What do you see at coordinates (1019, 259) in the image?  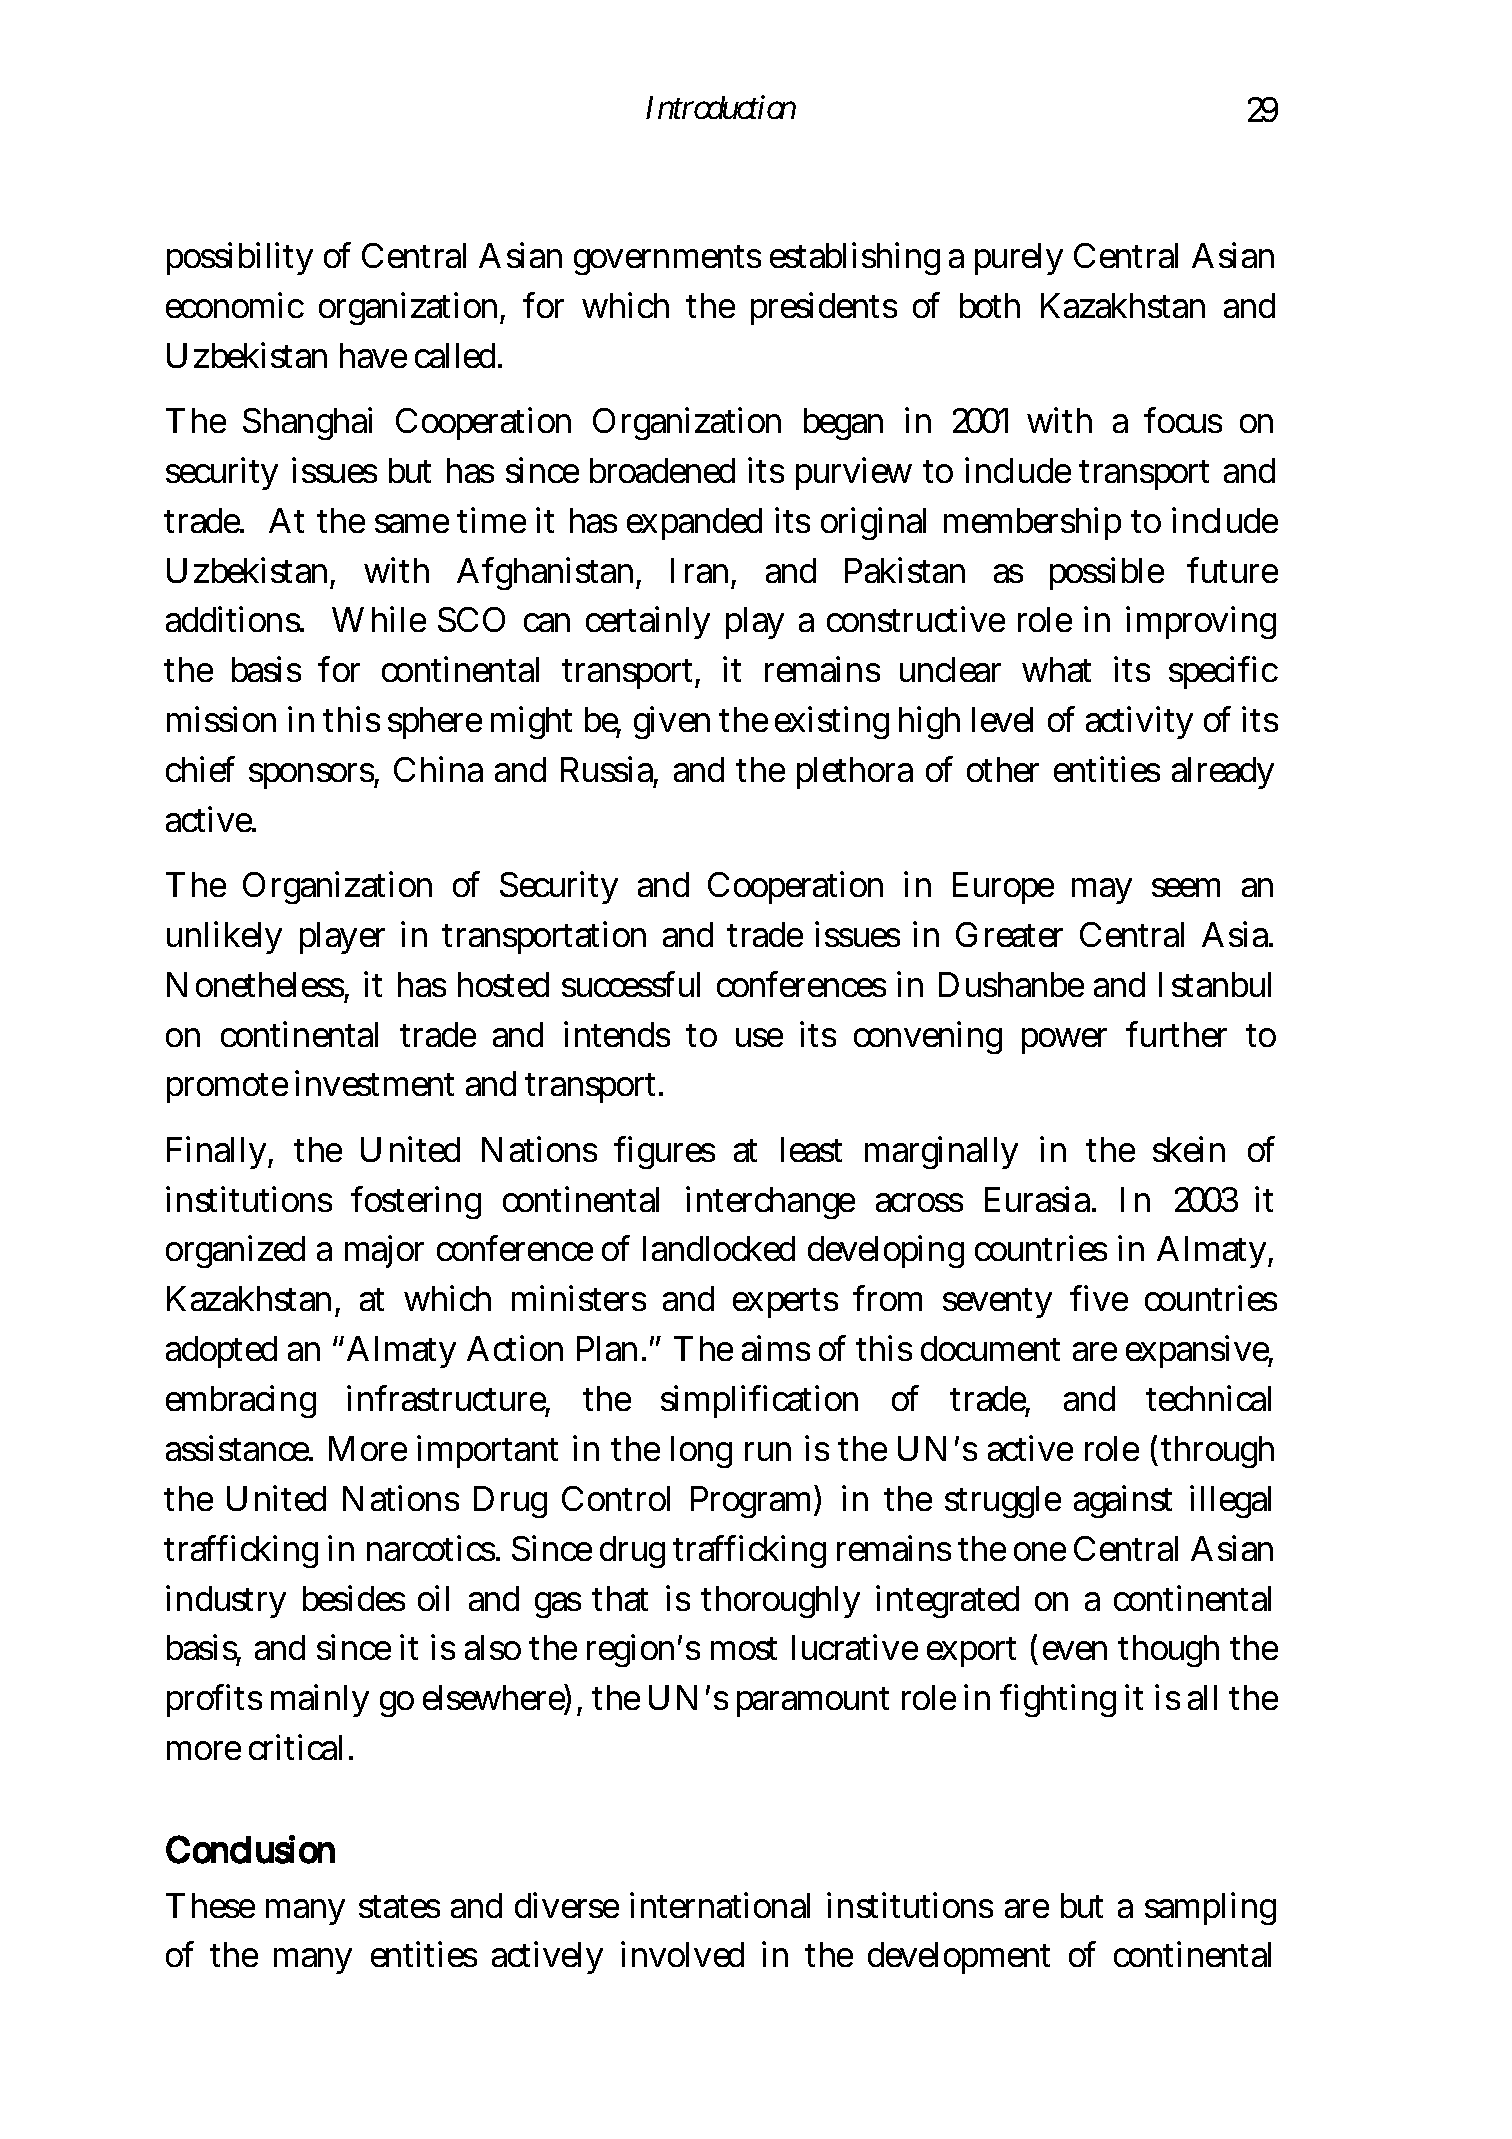 I see `purely` at bounding box center [1019, 259].
